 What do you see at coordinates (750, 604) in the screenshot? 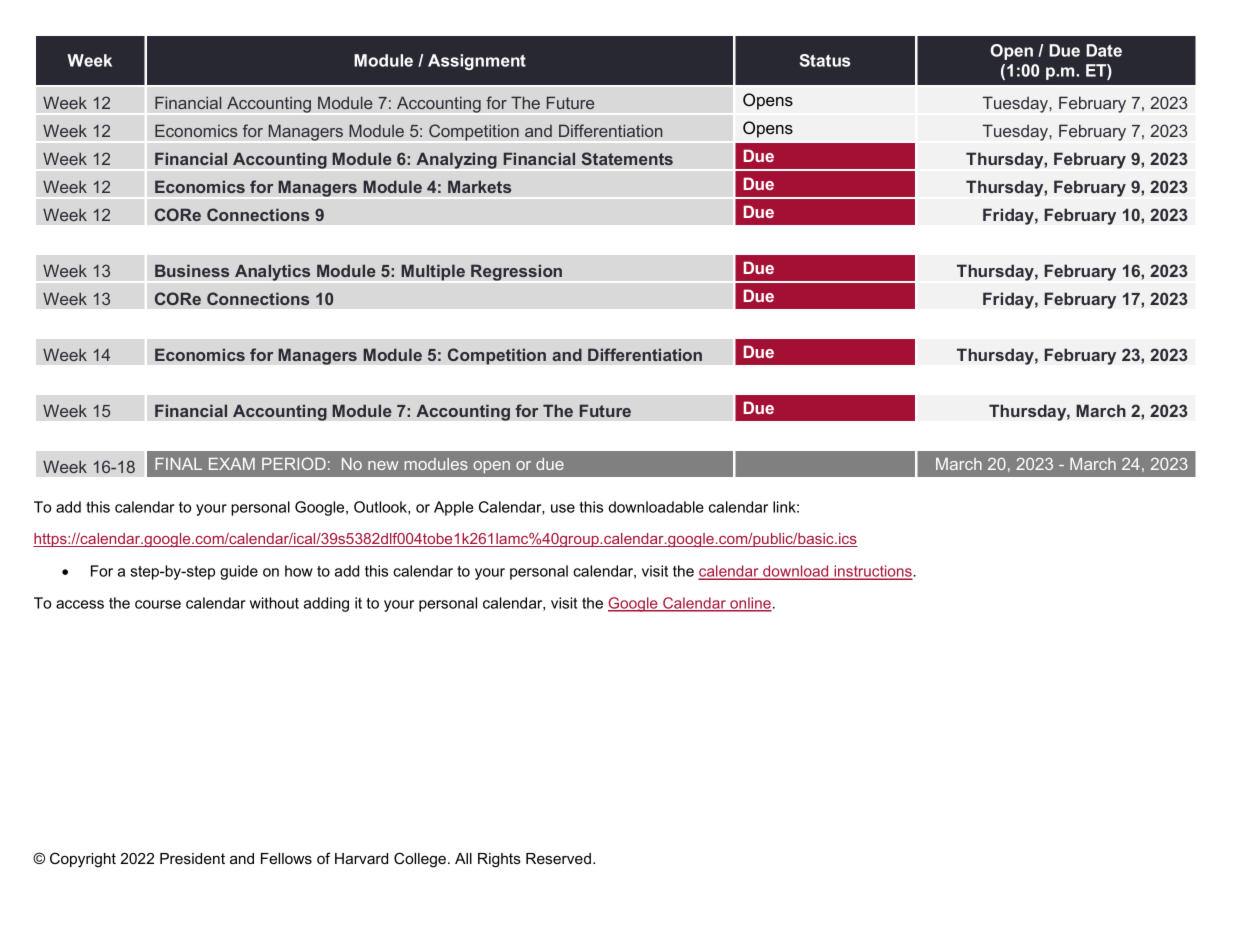
I see `online` at bounding box center [750, 604].
